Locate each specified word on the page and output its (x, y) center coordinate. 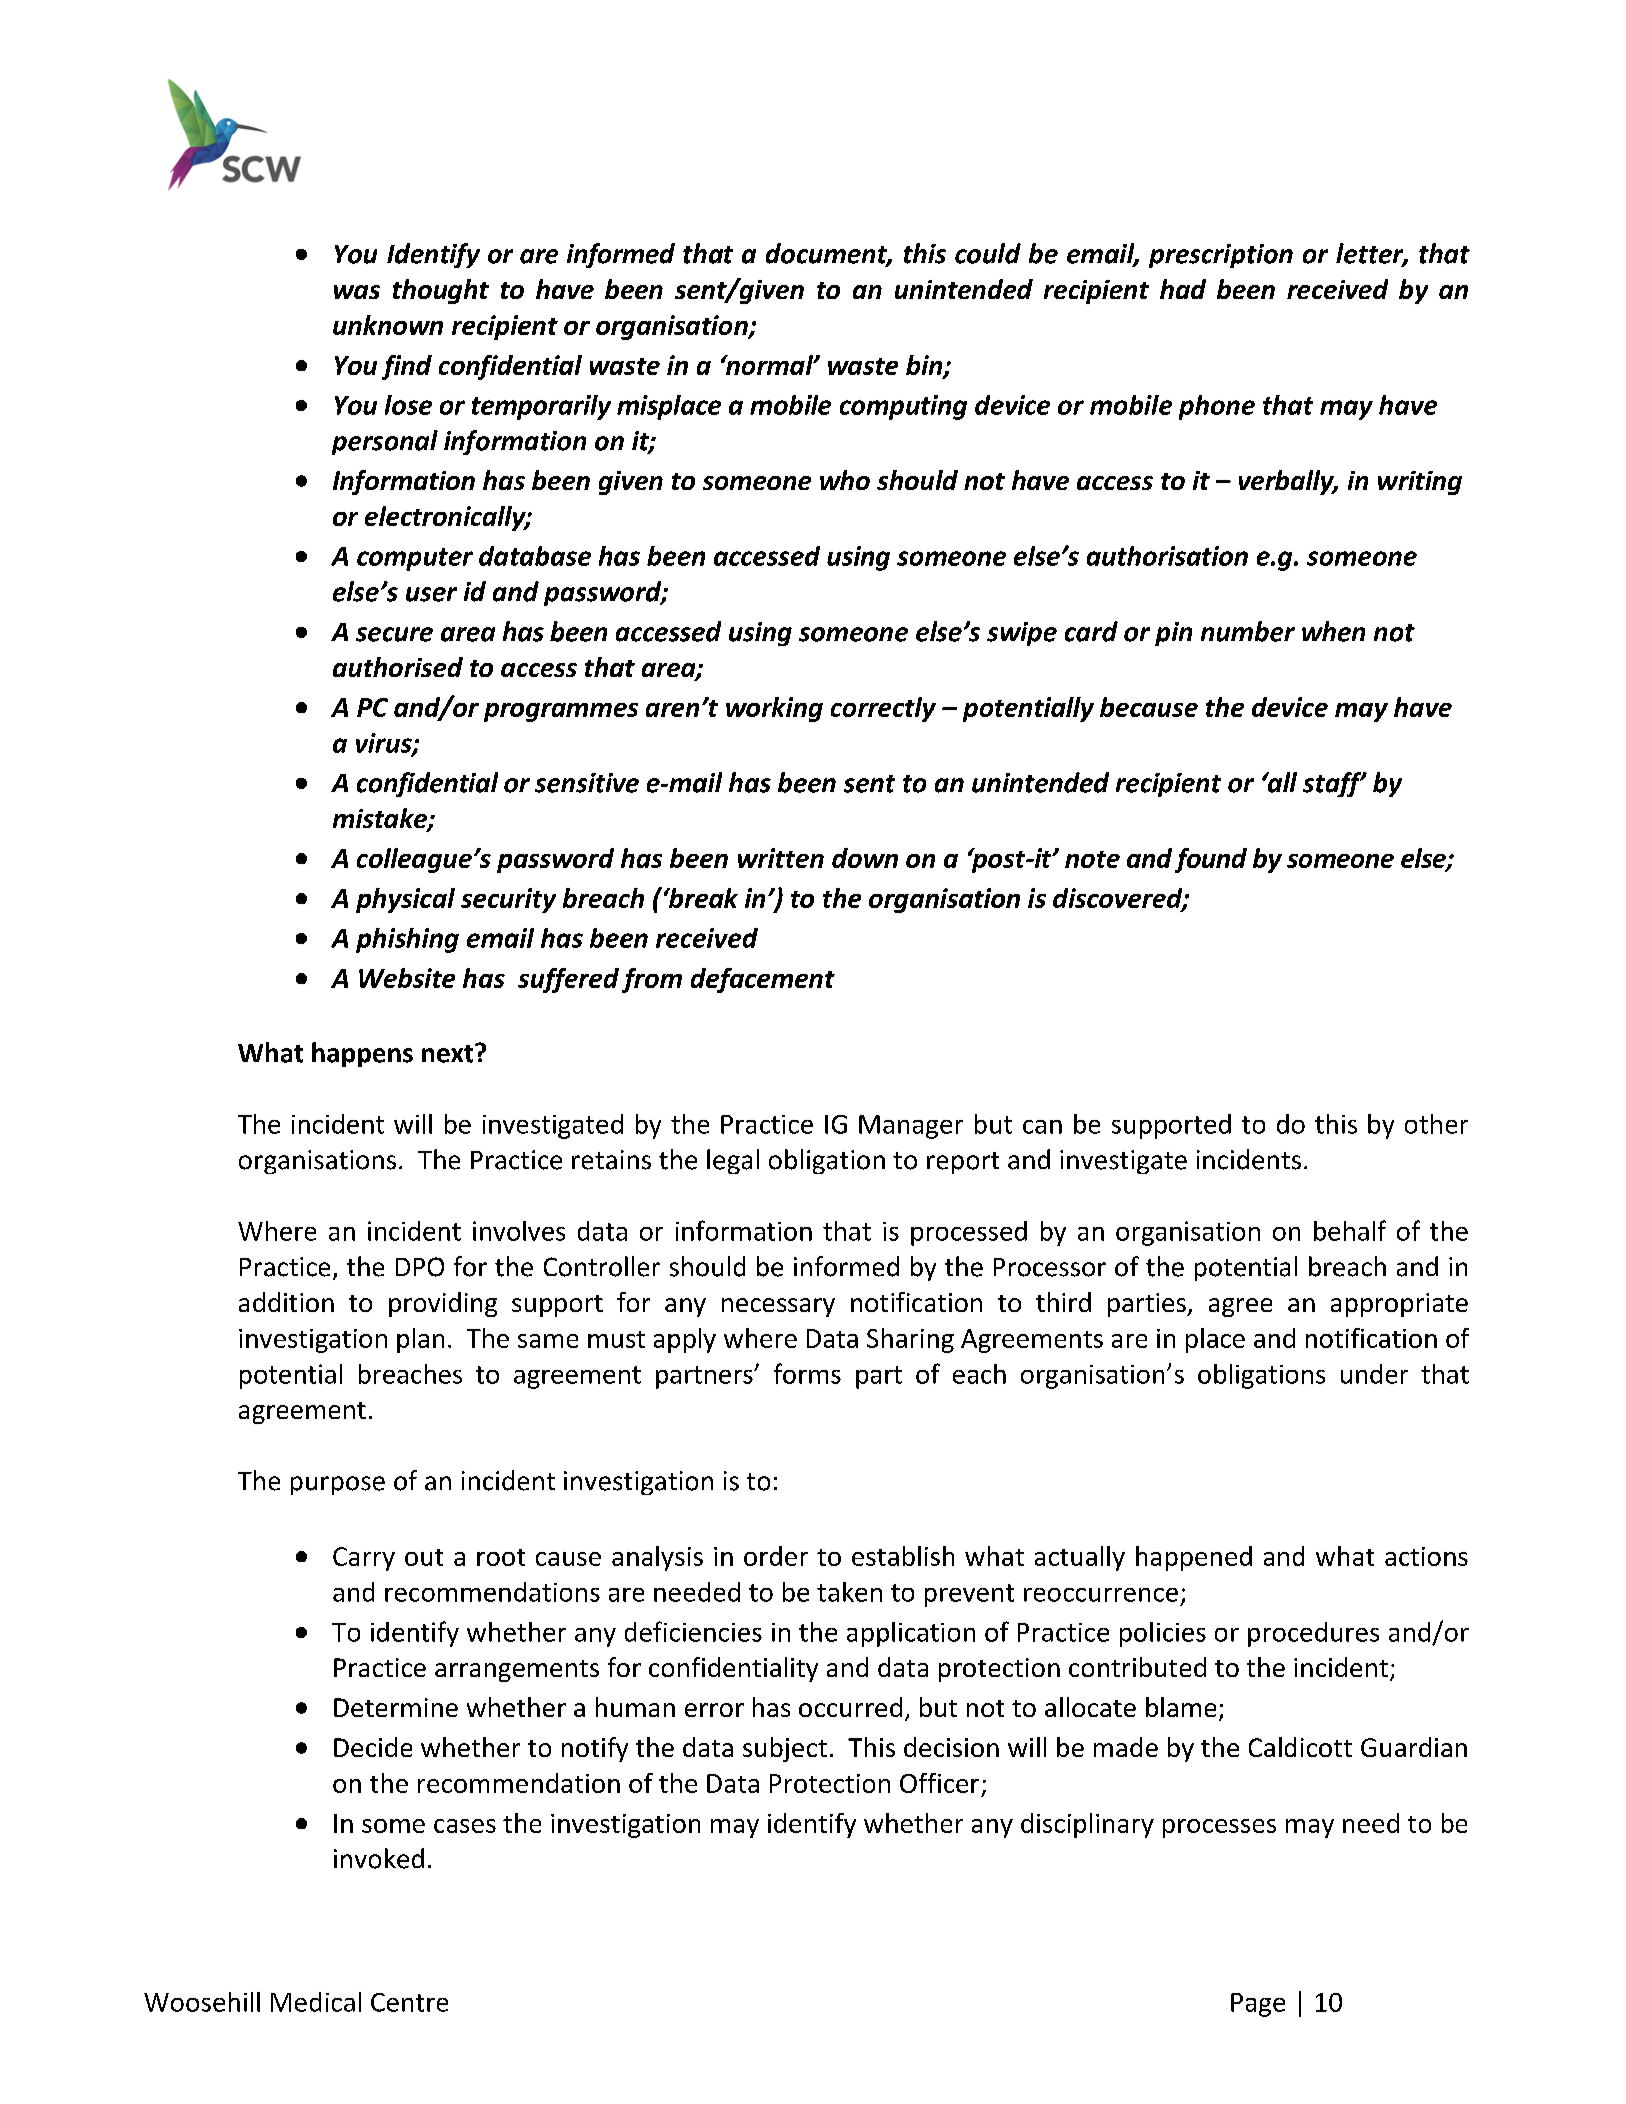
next (449, 1053)
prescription (1221, 256)
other (1436, 1124)
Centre (409, 2002)
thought (441, 291)
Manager (911, 1127)
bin (925, 366)
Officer (939, 1783)
